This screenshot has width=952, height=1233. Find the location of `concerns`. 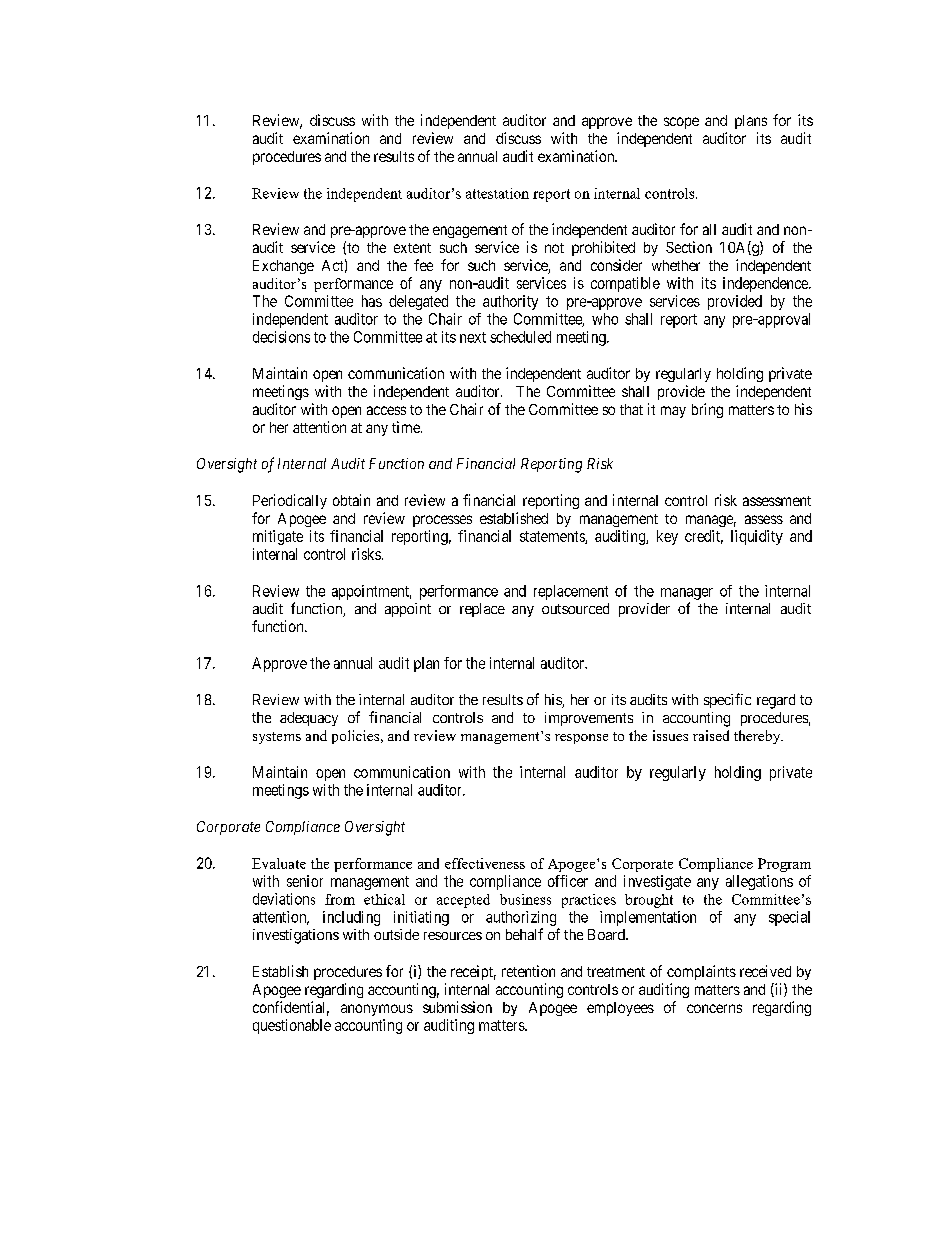

concerns is located at coordinates (714, 1008).
